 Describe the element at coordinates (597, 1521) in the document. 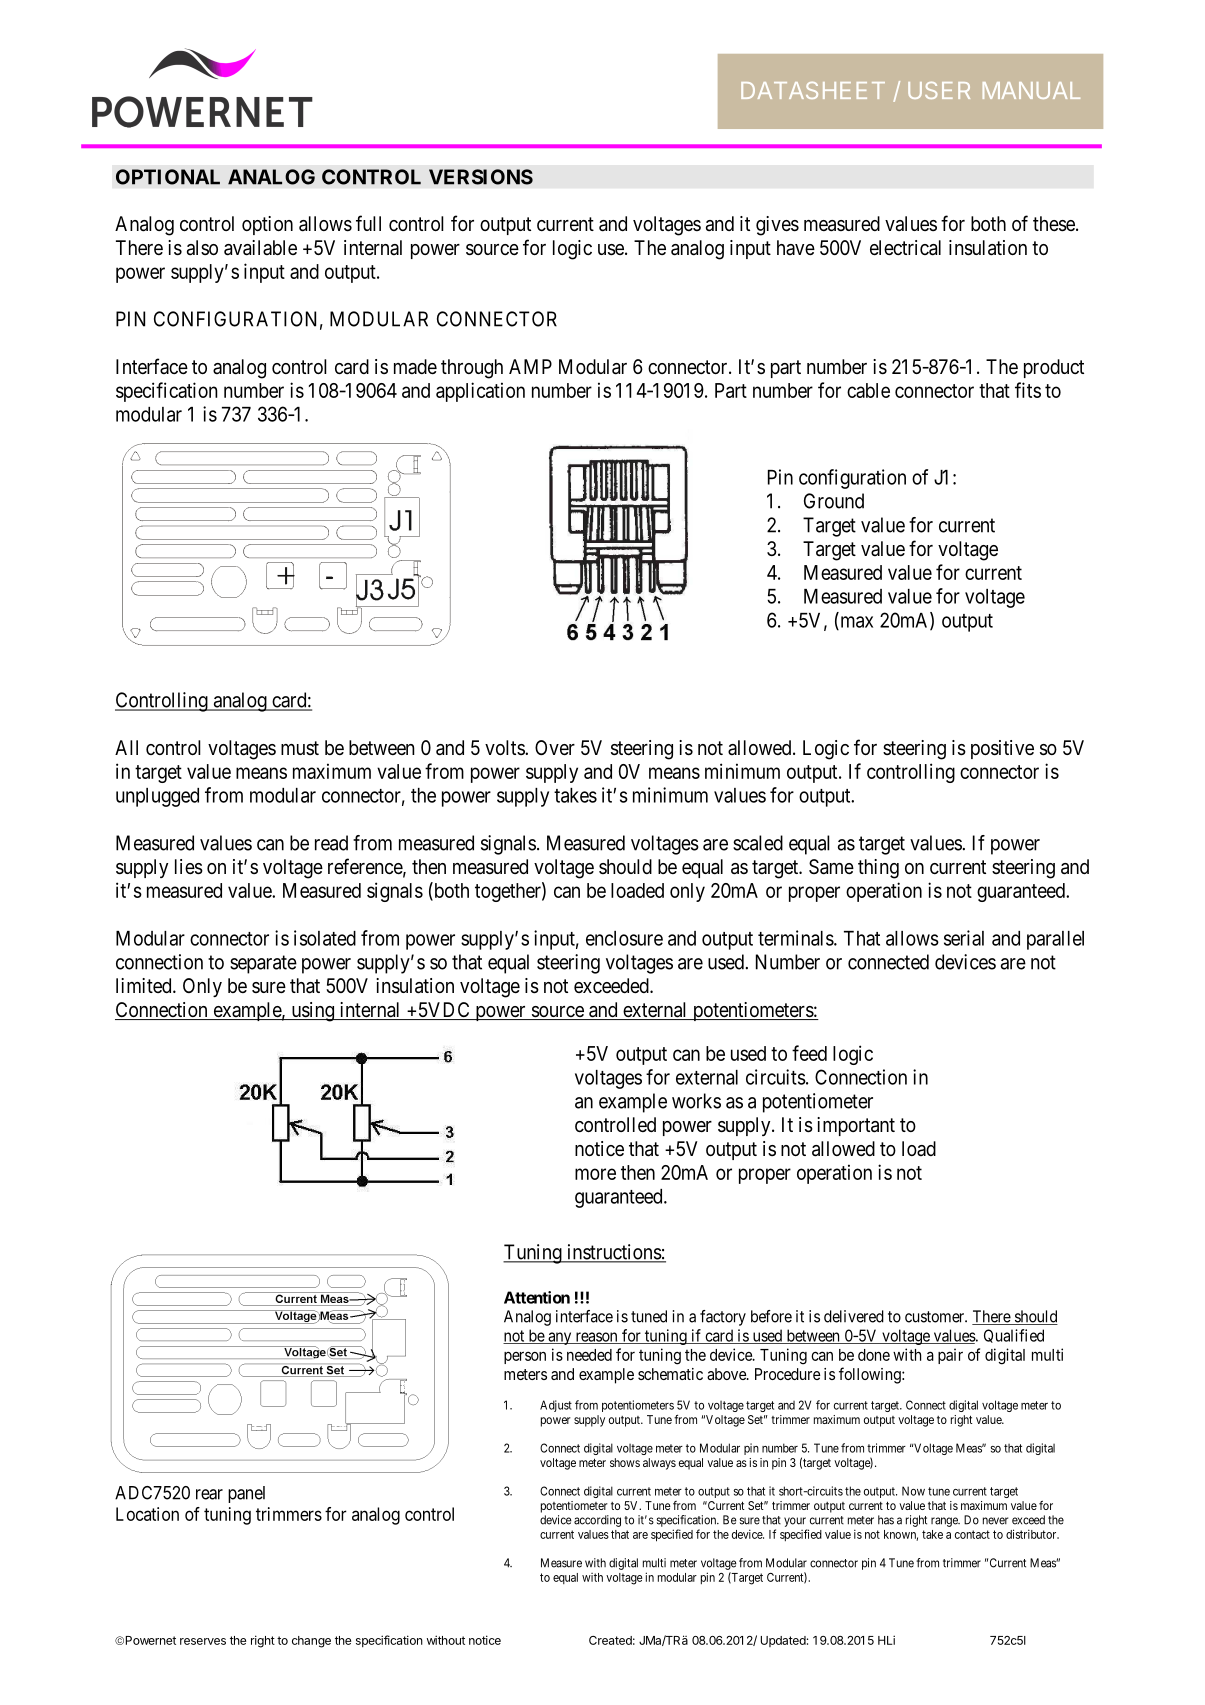

I see `according` at that location.
